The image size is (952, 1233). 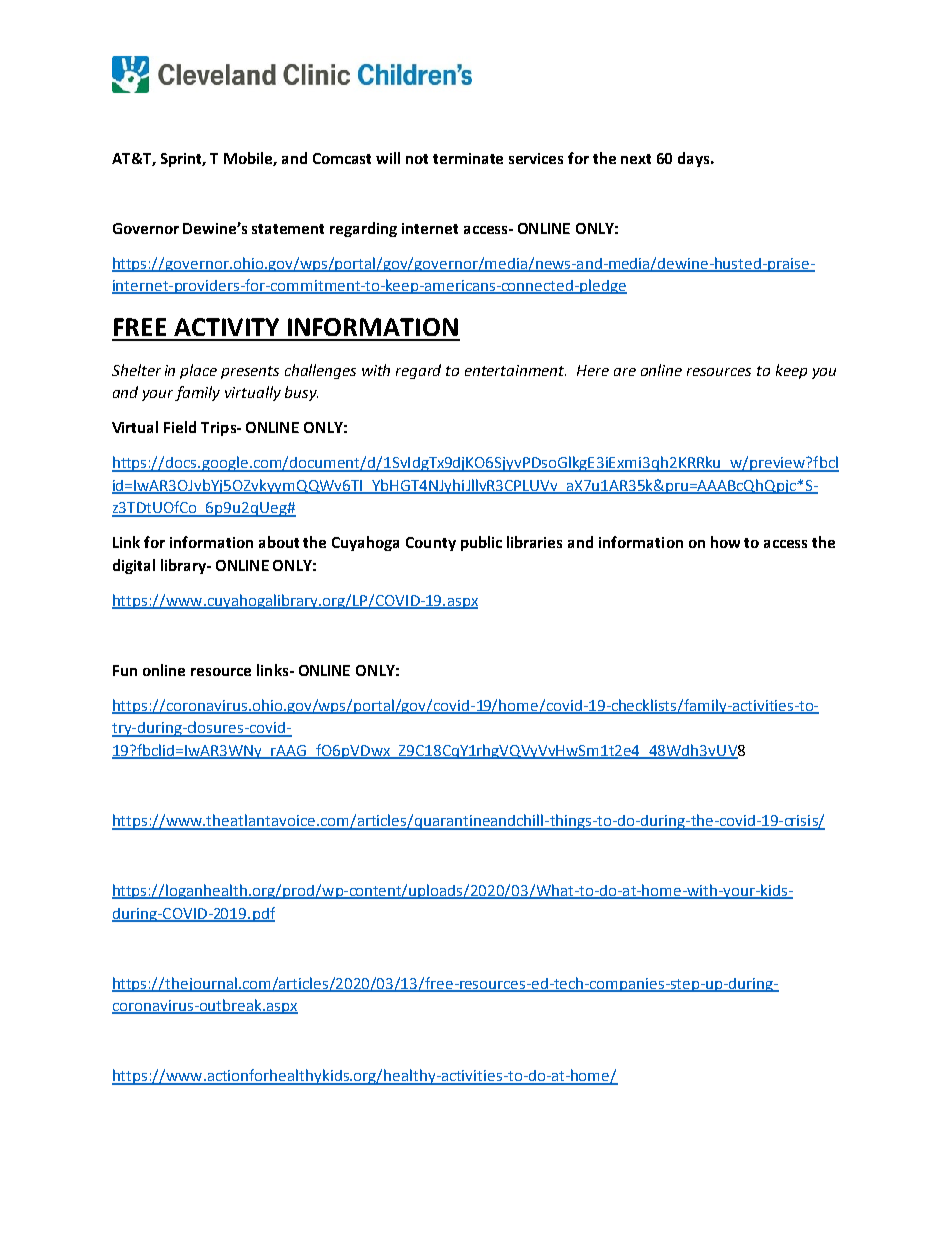 What do you see at coordinates (342, 158) in the page?
I see `Comcast` at bounding box center [342, 158].
